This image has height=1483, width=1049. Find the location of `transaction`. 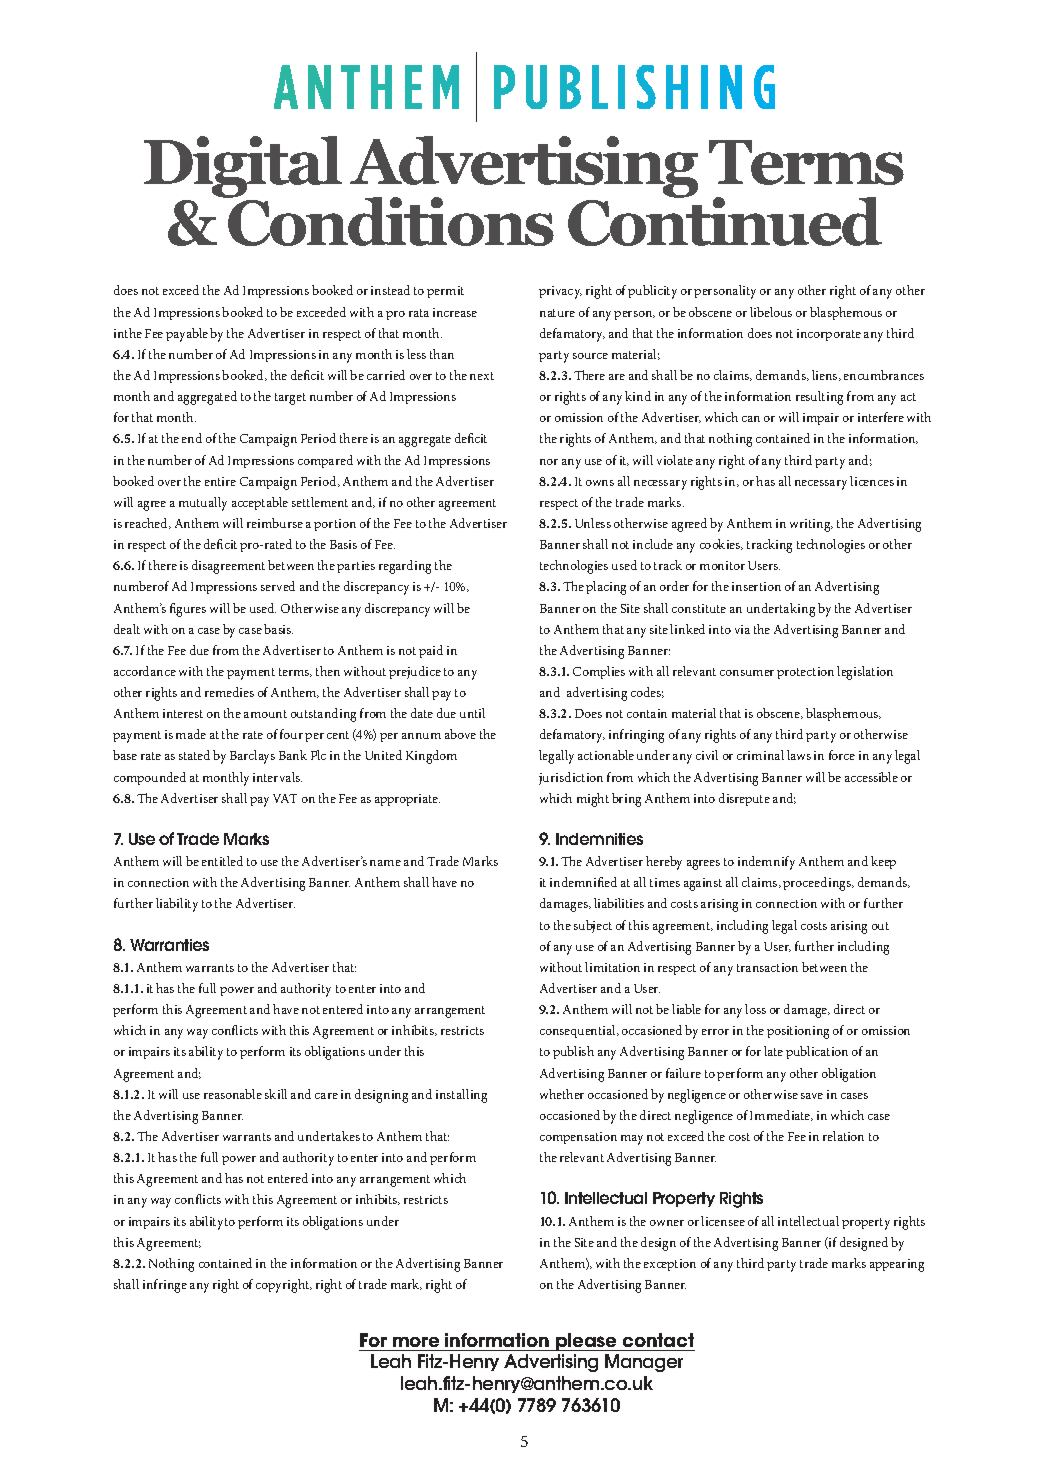

transaction is located at coordinates (767, 967).
